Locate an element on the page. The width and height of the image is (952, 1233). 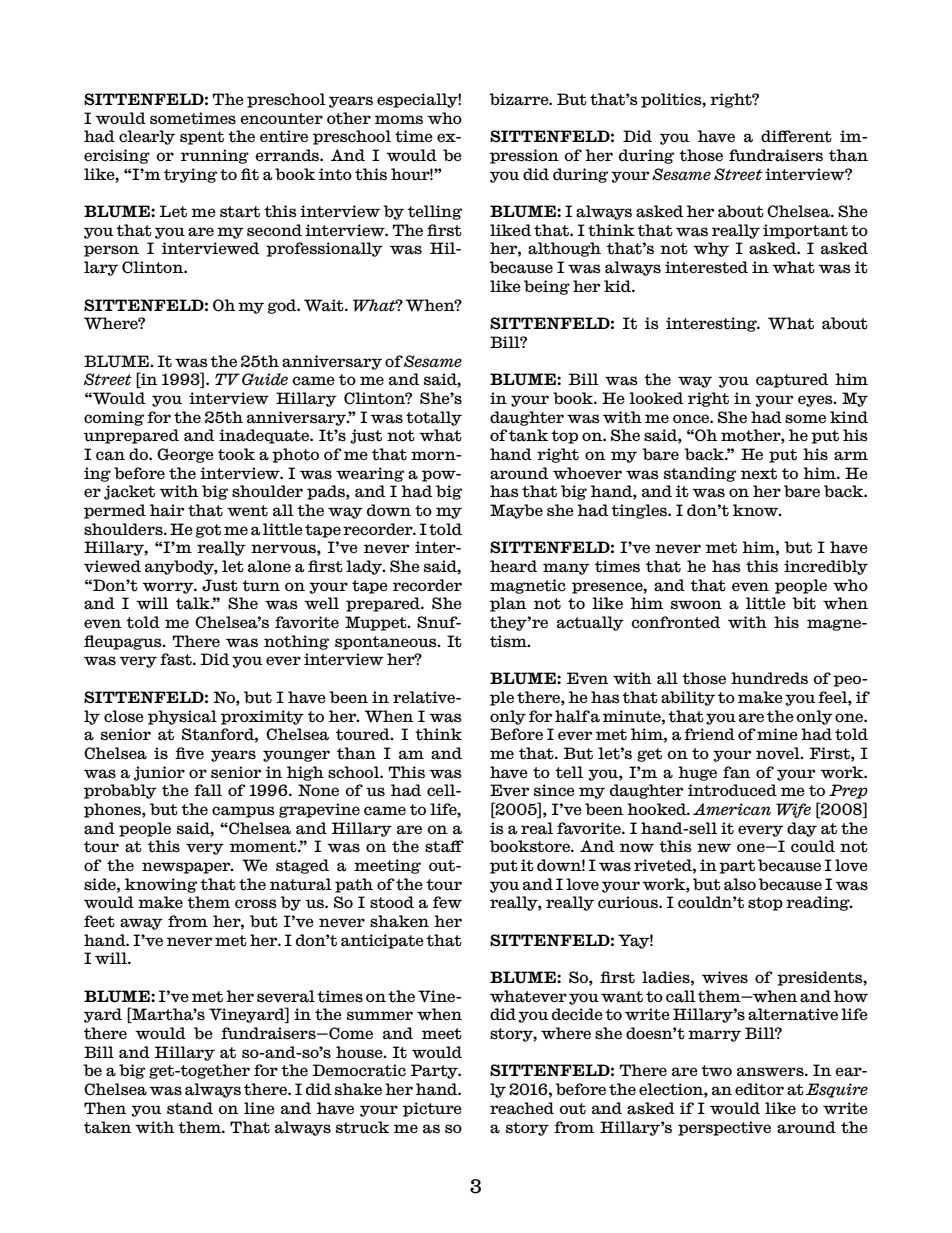
picture is located at coordinates (432, 1109).
